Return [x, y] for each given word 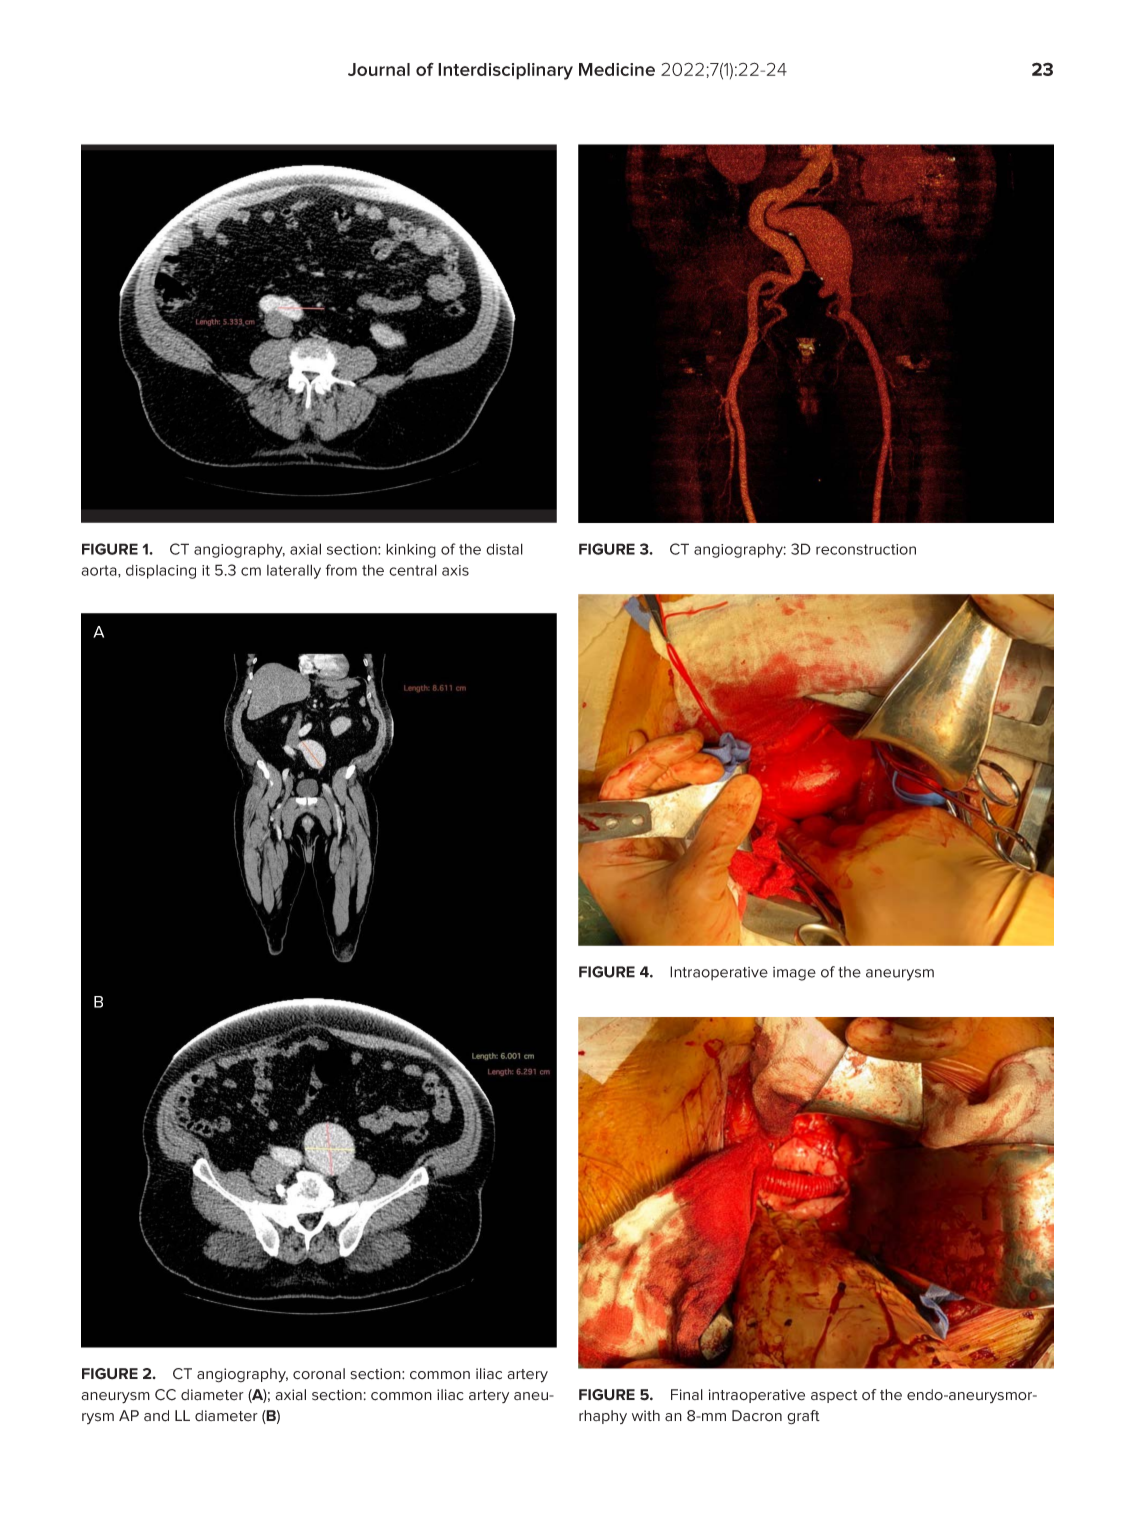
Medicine [617, 69]
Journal [379, 69]
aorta [100, 570]
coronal [319, 1374]
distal [504, 549]
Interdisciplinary [505, 71]
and [156, 1416]
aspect [834, 1396]
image [794, 974]
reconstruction [866, 549]
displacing [161, 572]
